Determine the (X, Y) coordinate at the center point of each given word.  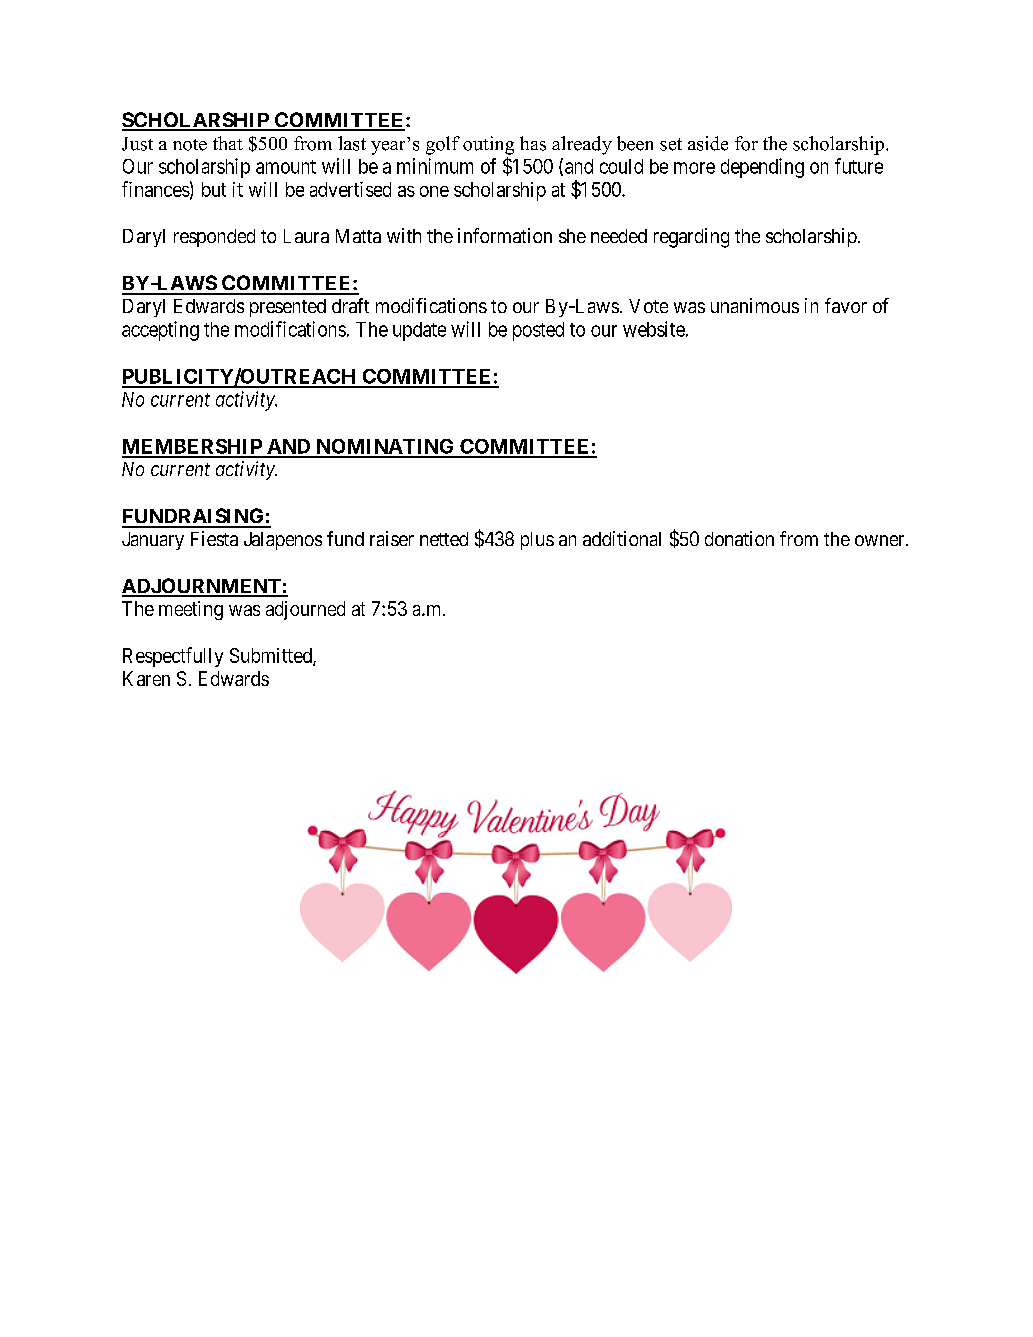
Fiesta (214, 538)
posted (538, 331)
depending (762, 168)
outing (488, 145)
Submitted (272, 656)
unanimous (755, 305)
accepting (160, 331)
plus (537, 541)
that (228, 143)
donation (739, 538)
